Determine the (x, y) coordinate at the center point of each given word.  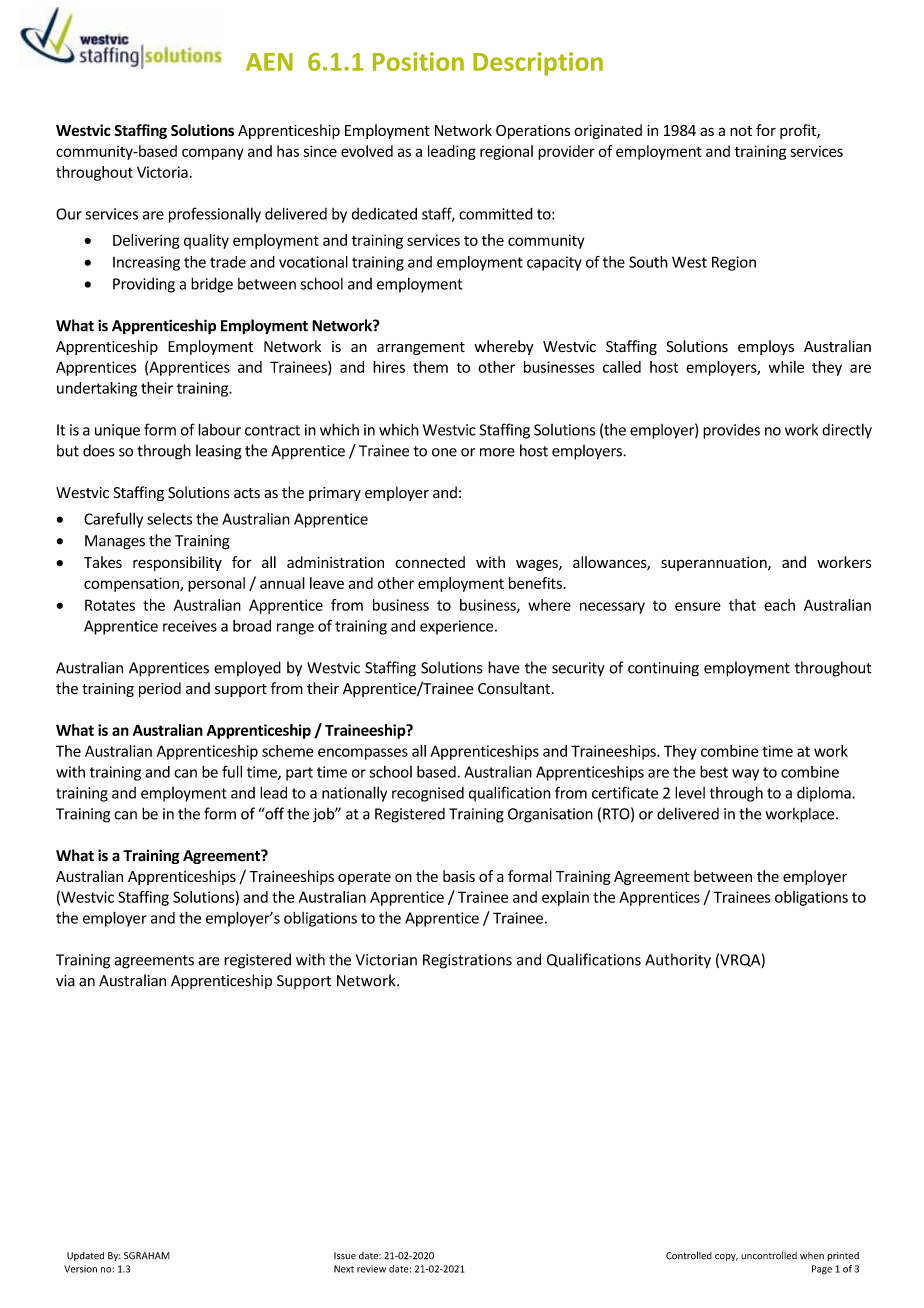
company (213, 154)
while (786, 367)
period (160, 689)
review (371, 1269)
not (741, 131)
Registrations (467, 961)
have (504, 667)
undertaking (97, 389)
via (65, 981)
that (742, 605)
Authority (678, 961)
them (430, 367)
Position (418, 61)
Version (80, 1269)
